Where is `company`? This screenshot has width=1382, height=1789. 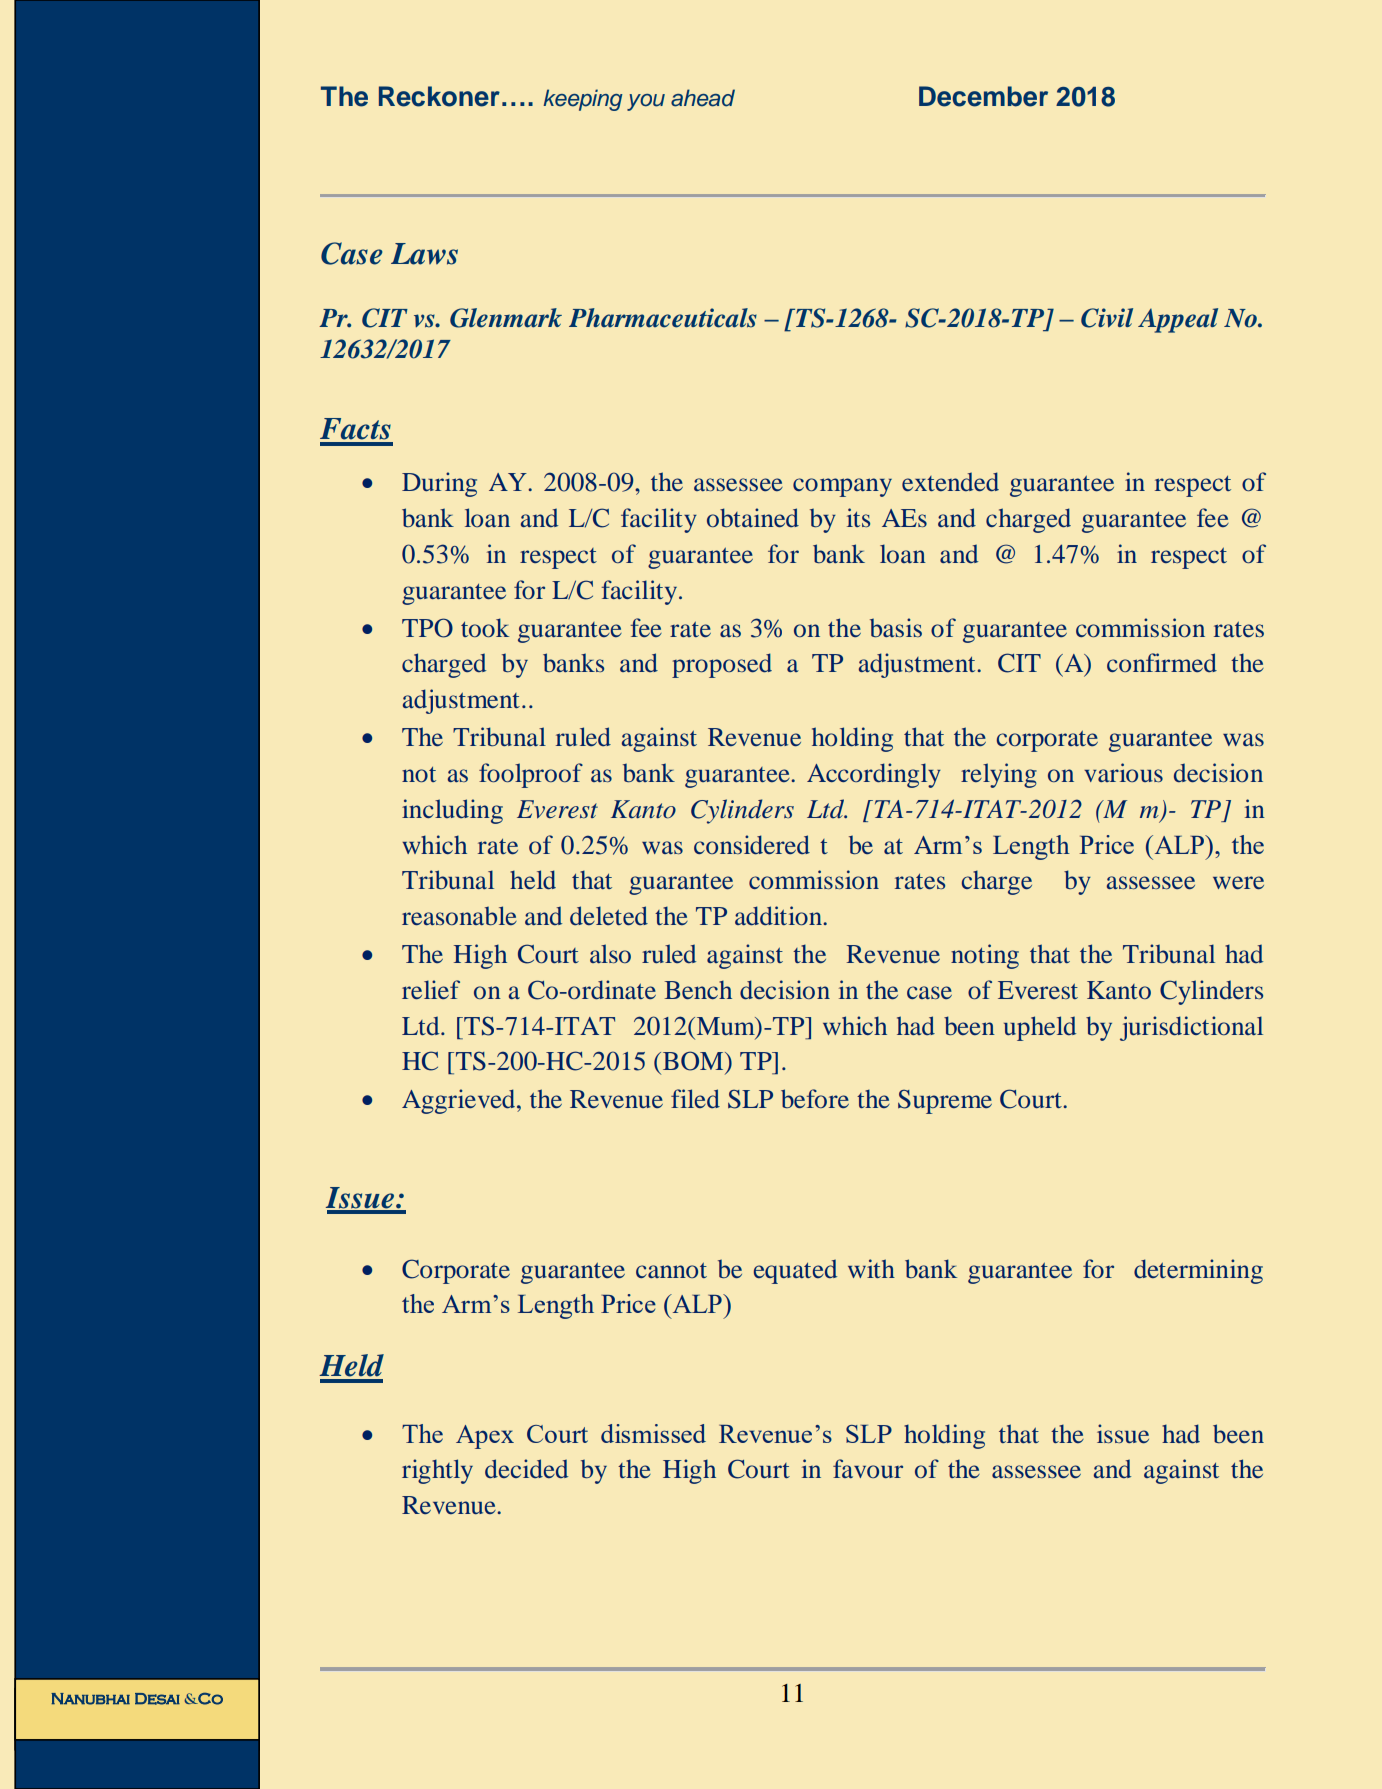
company is located at coordinates (842, 487).
